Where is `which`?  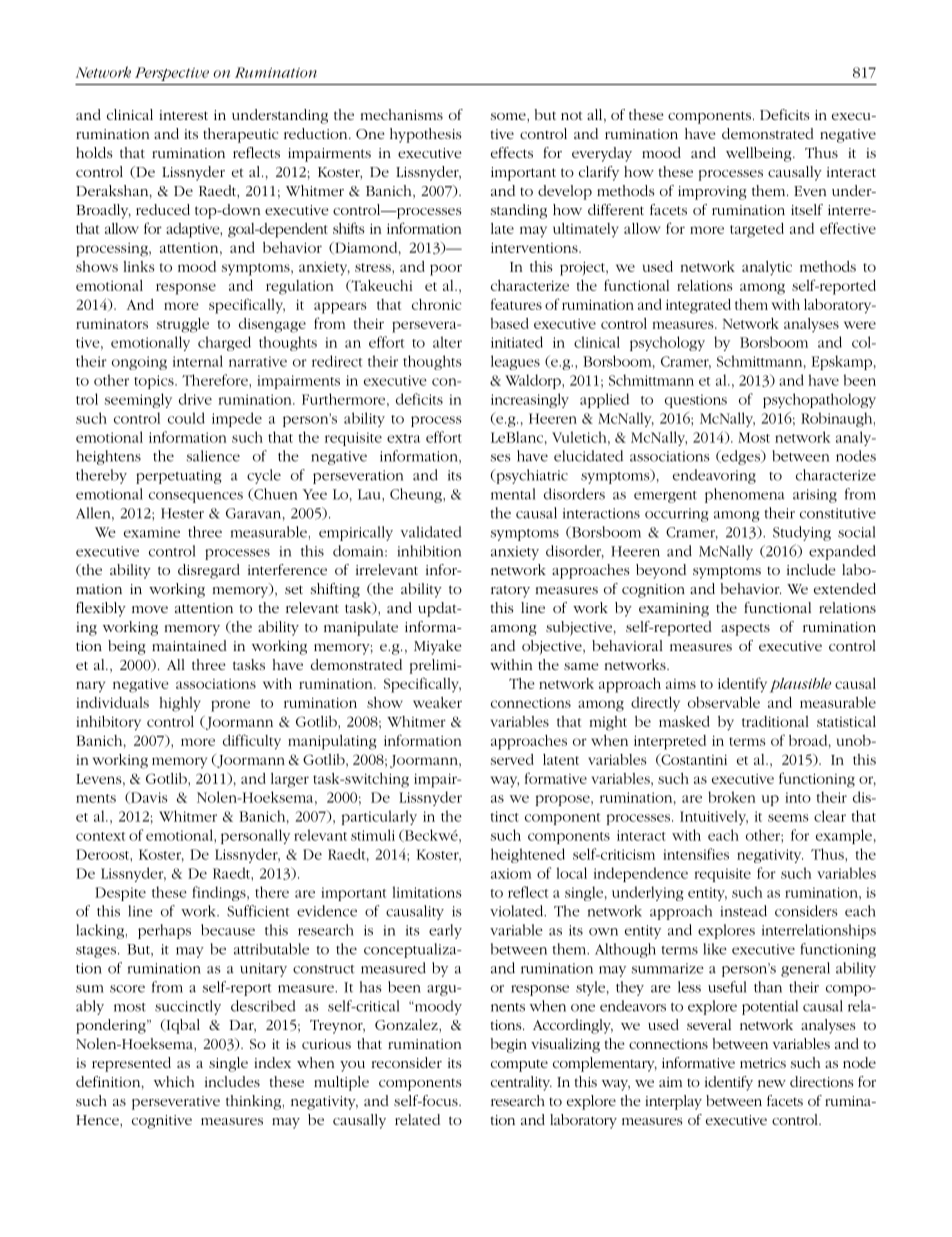
which is located at coordinates (174, 1081).
